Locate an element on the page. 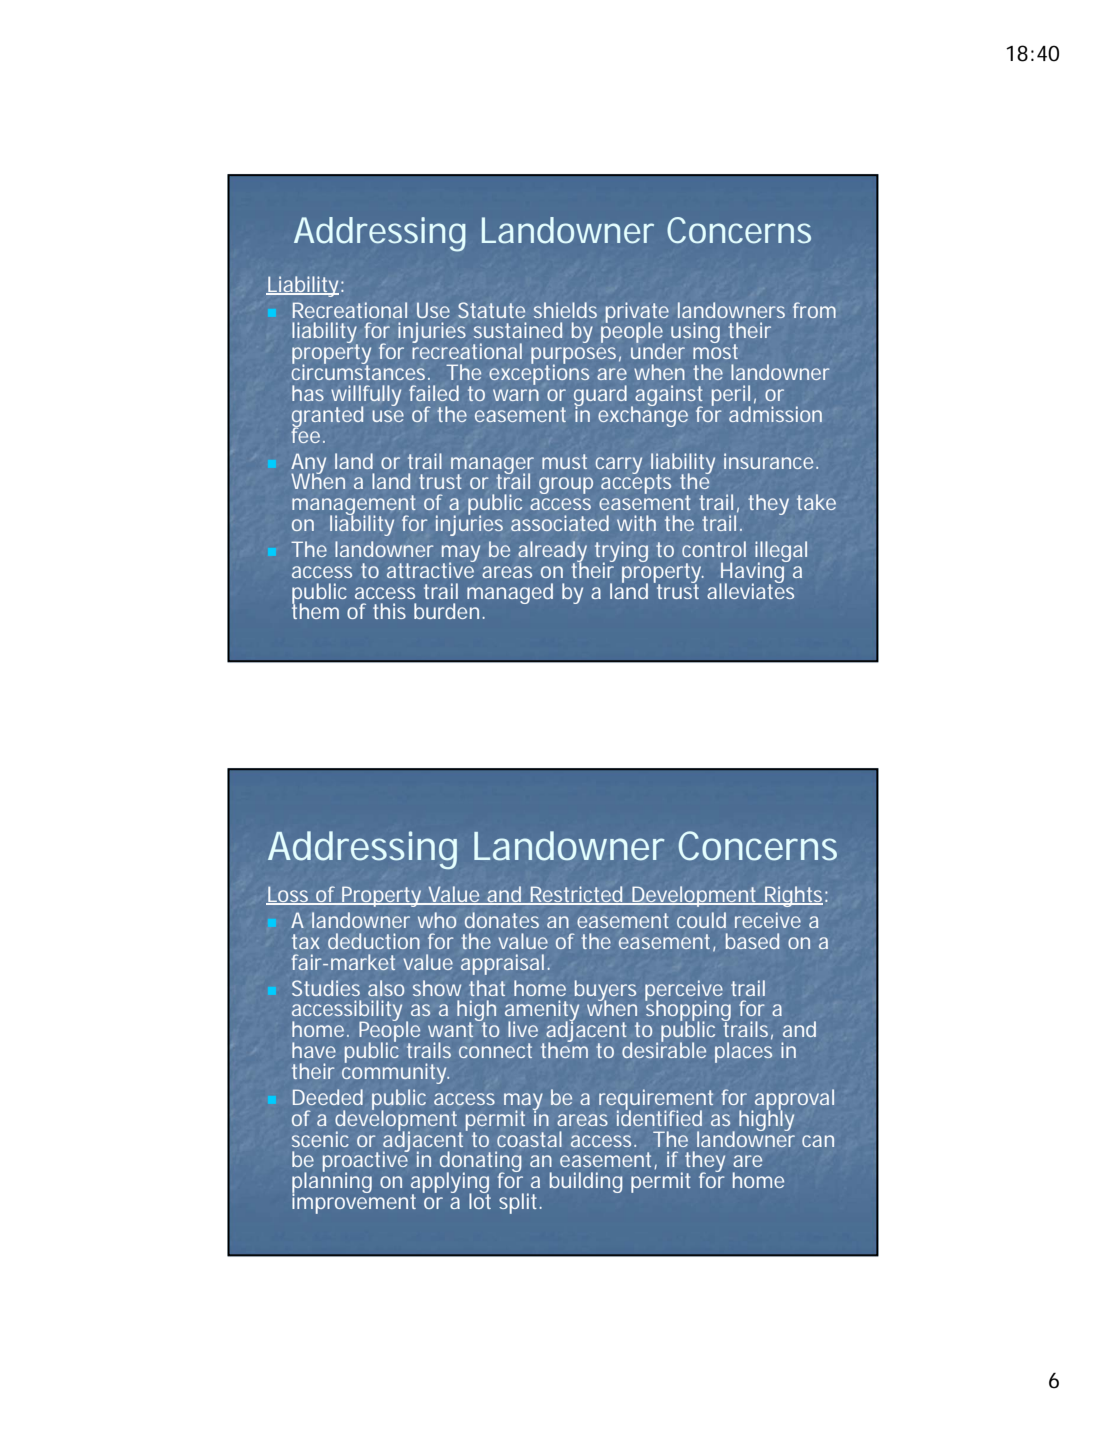 The height and width of the page is (1431, 1106). Restricted is located at coordinates (576, 895).
